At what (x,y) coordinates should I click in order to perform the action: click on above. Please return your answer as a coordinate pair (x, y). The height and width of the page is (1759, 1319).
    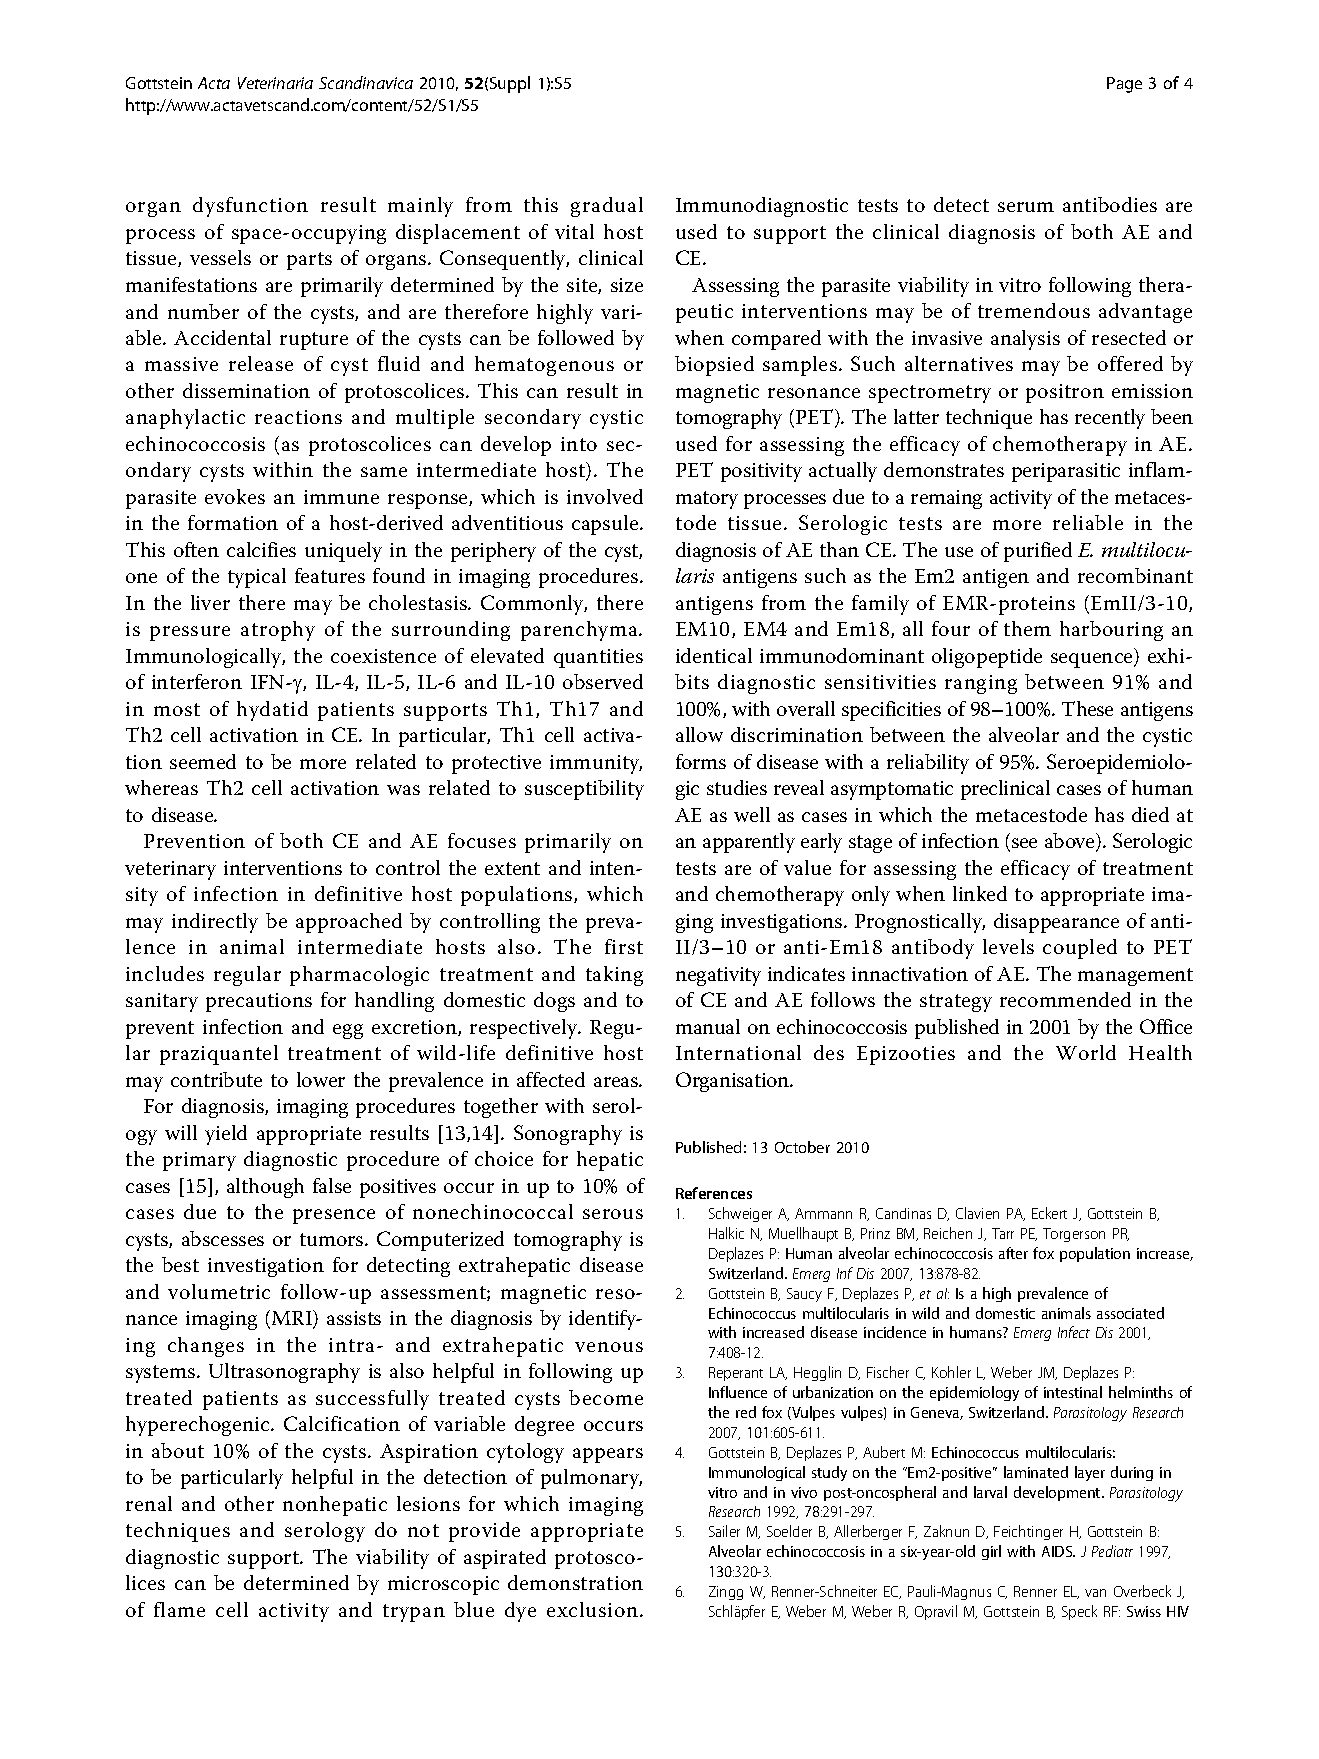
    Looking at the image, I should click on (1071, 842).
